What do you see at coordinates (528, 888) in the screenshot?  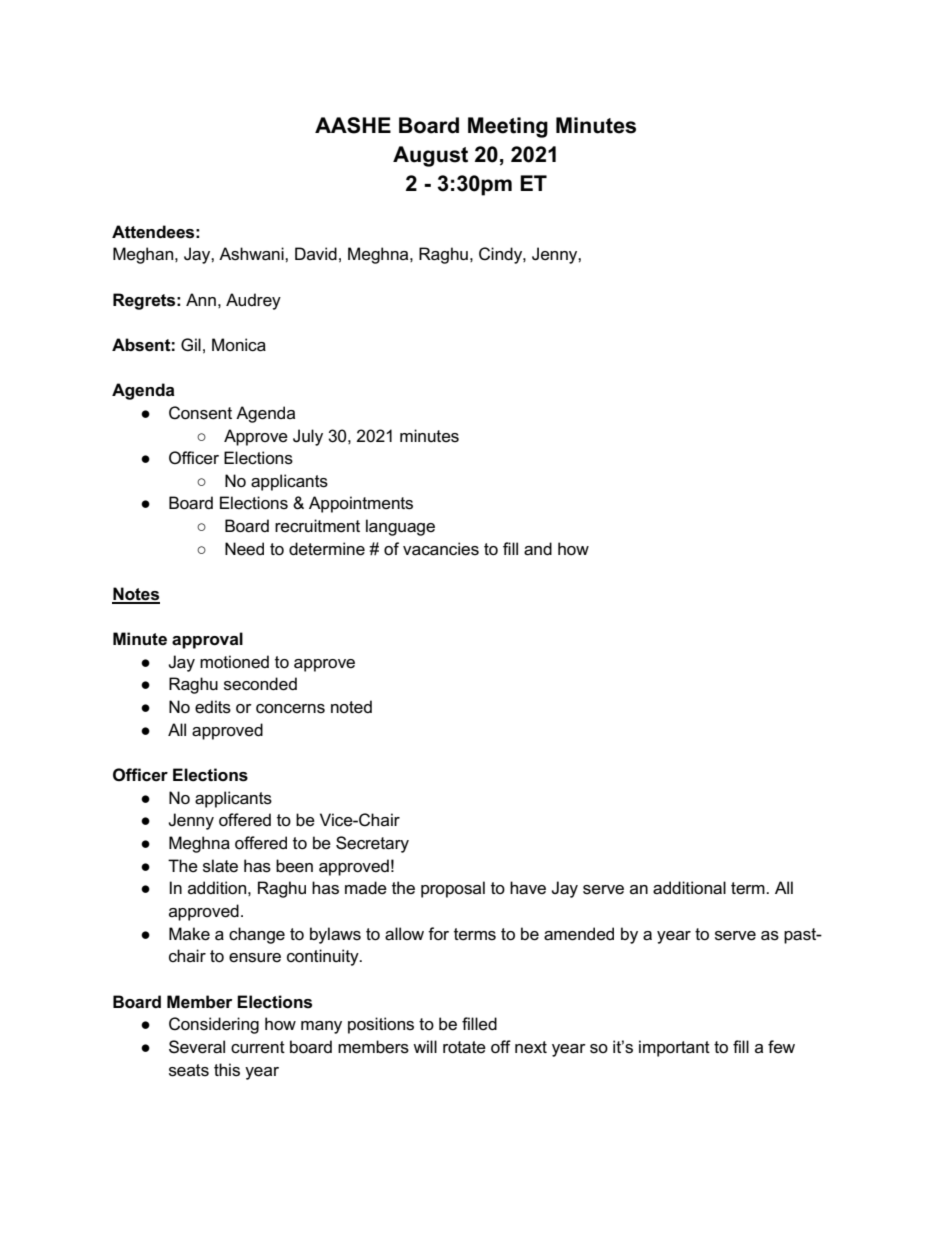 I see `have` at bounding box center [528, 888].
